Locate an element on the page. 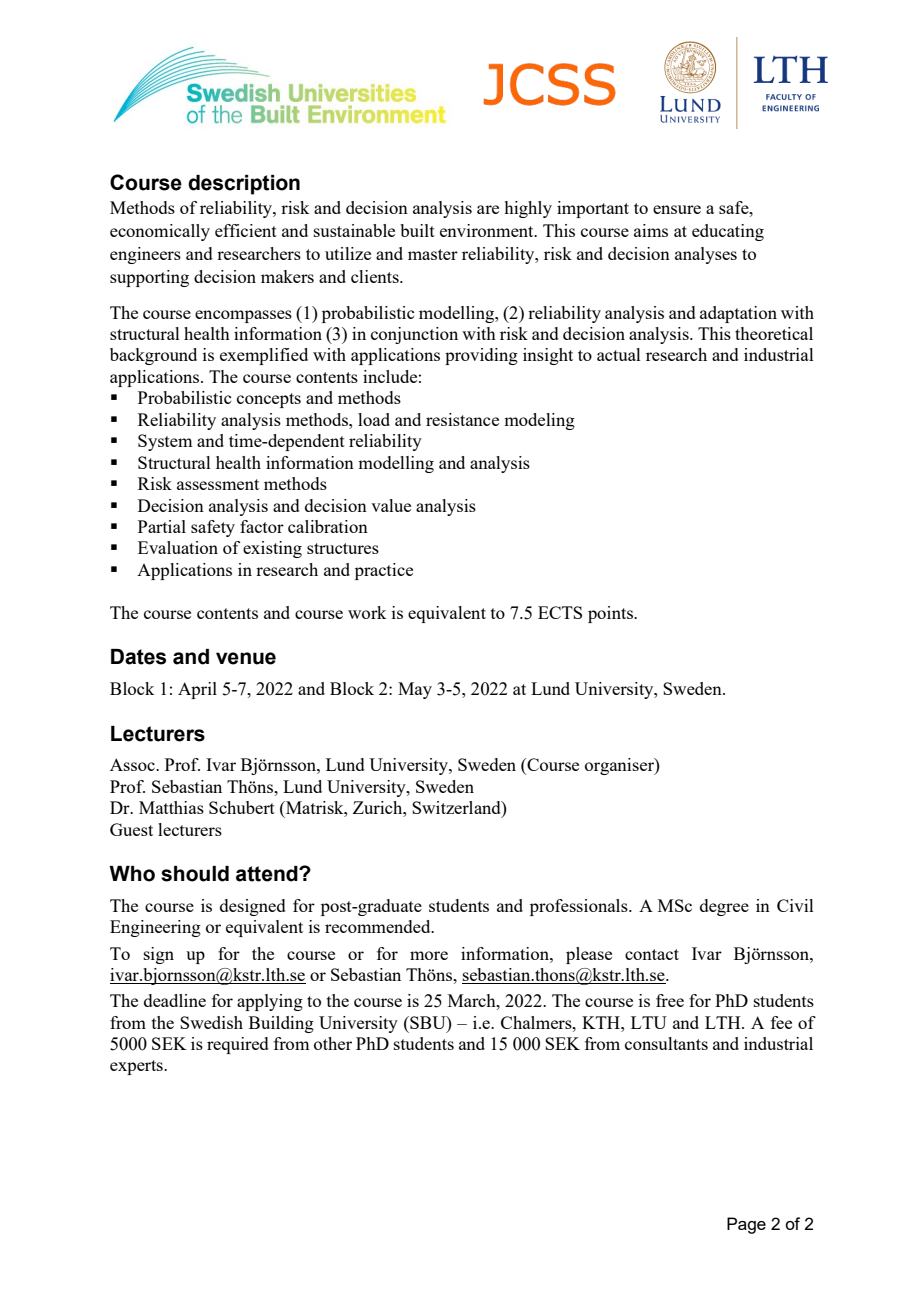 This image has width=924, height=1308. more is located at coordinates (429, 955).
